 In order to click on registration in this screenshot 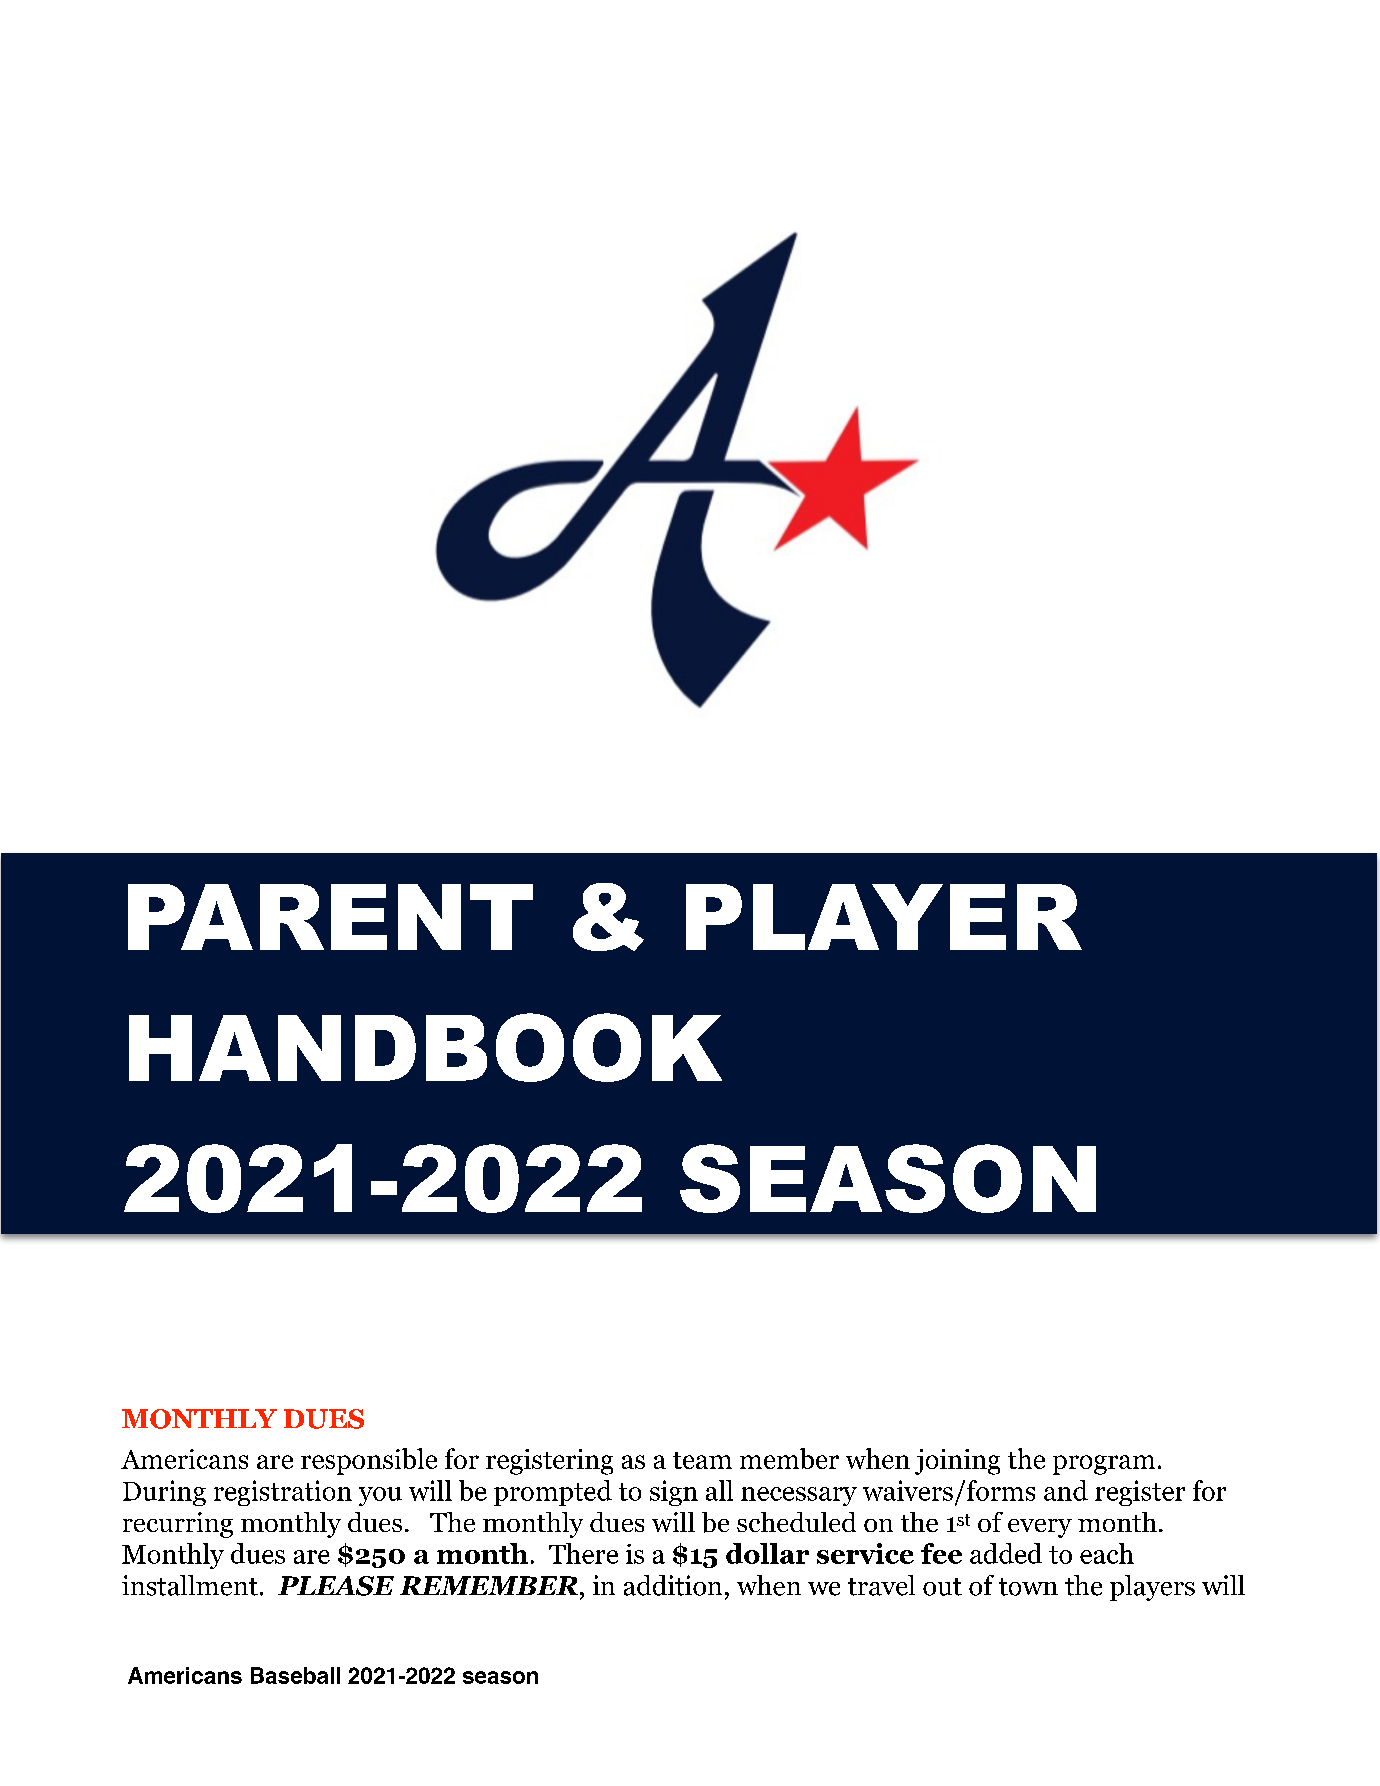, I will do `click(283, 1493)`.
